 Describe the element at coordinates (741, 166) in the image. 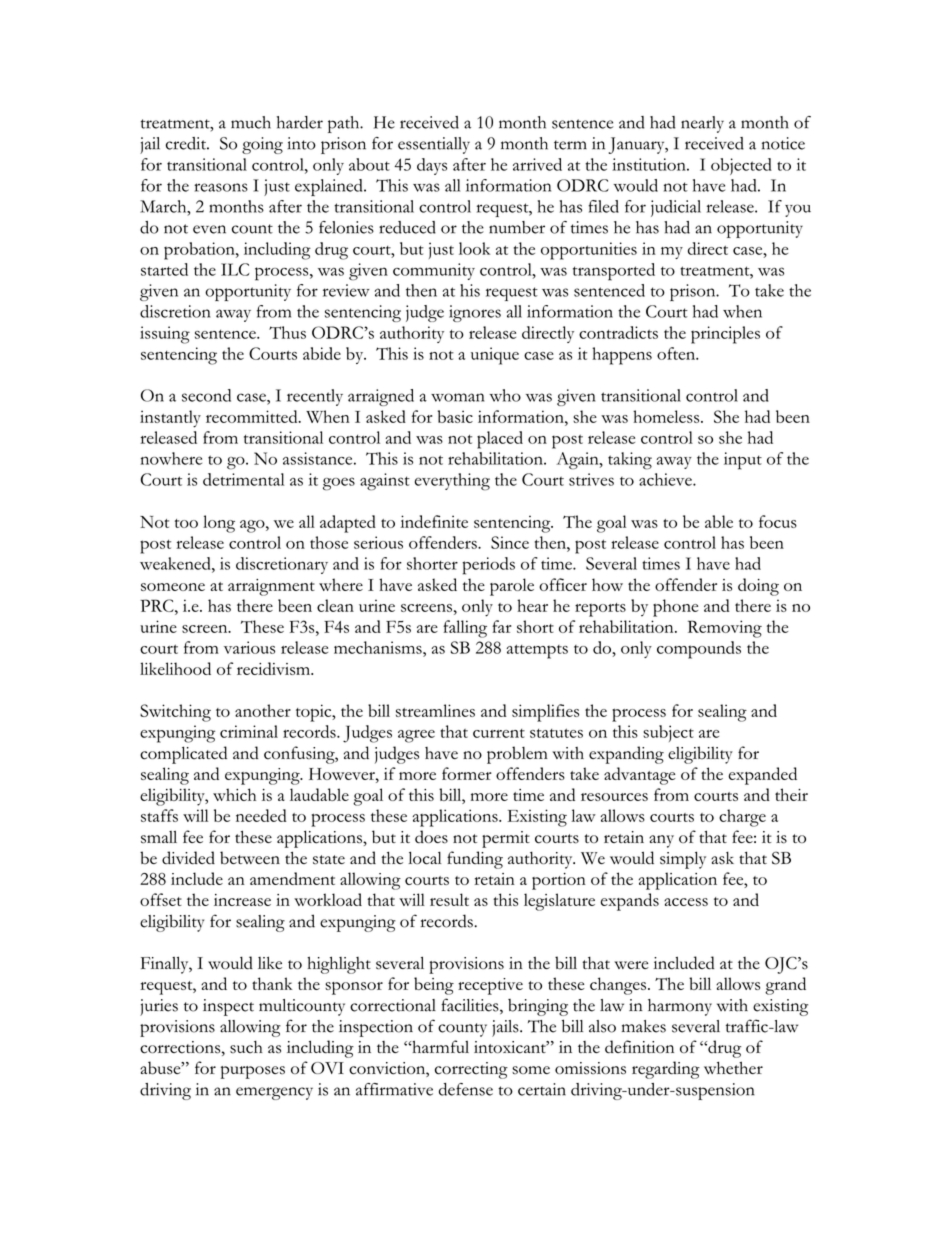

I see `objected` at that location.
